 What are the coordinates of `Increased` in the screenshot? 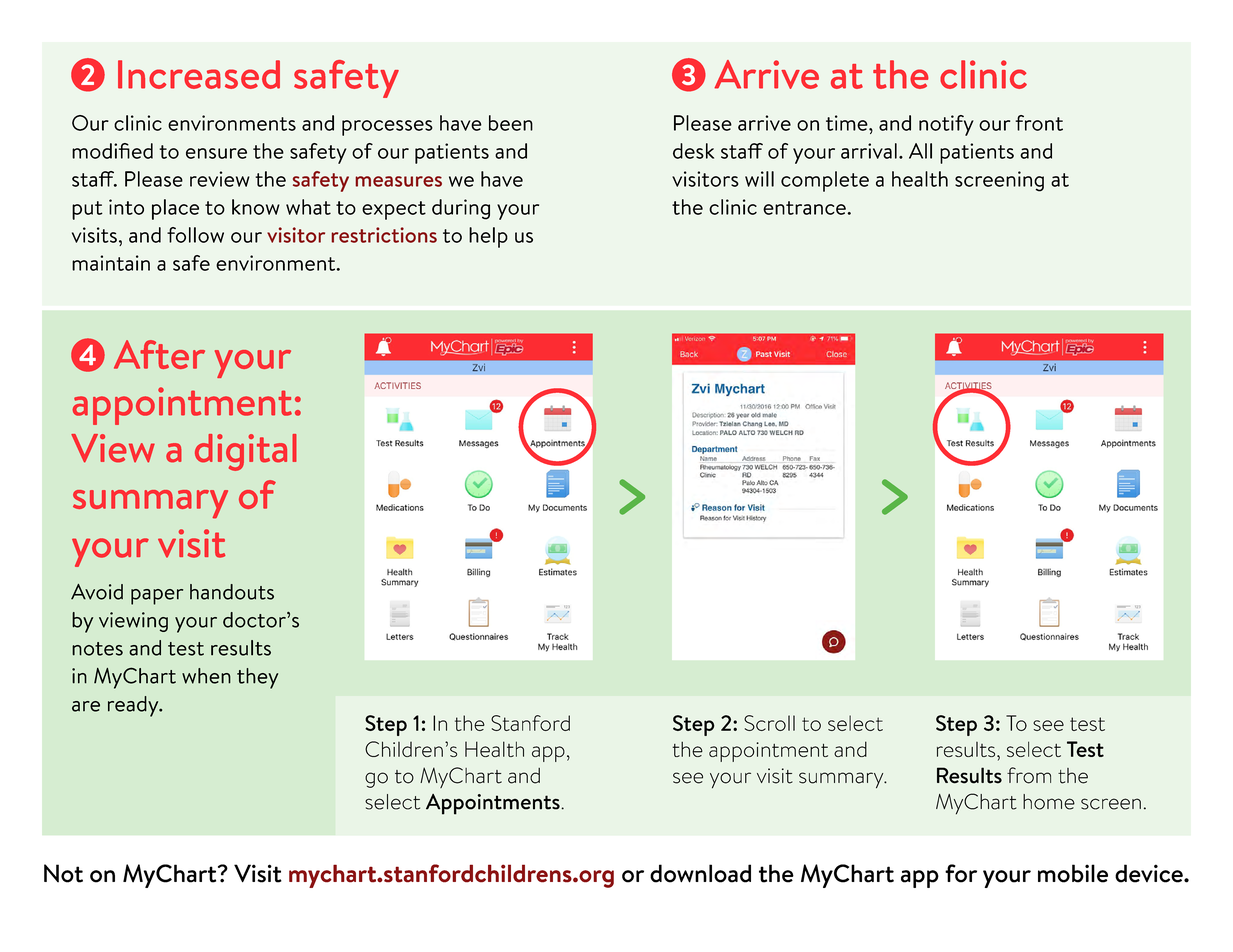 It's located at (199, 74).
